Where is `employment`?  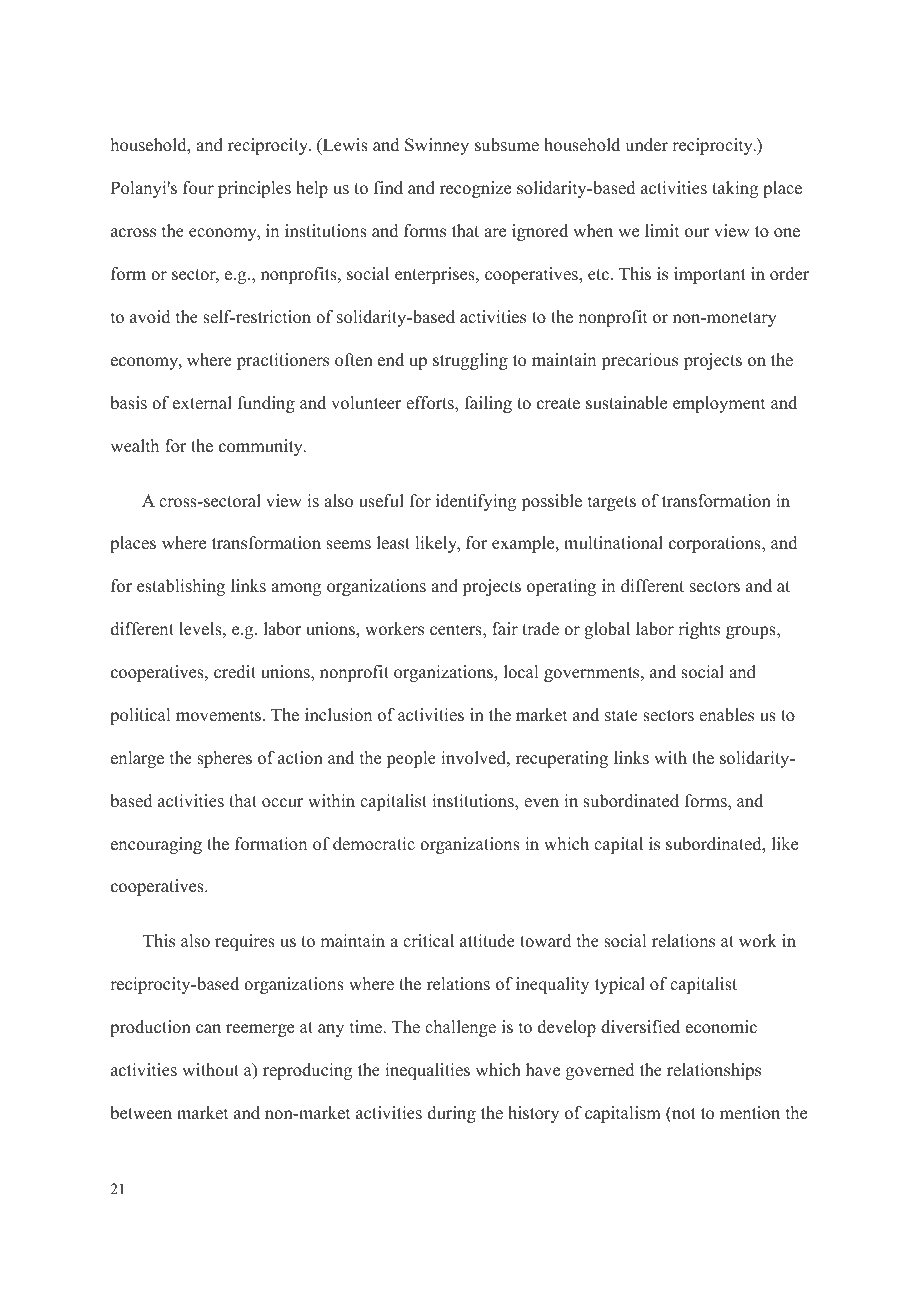
employment is located at coordinates (719, 404).
